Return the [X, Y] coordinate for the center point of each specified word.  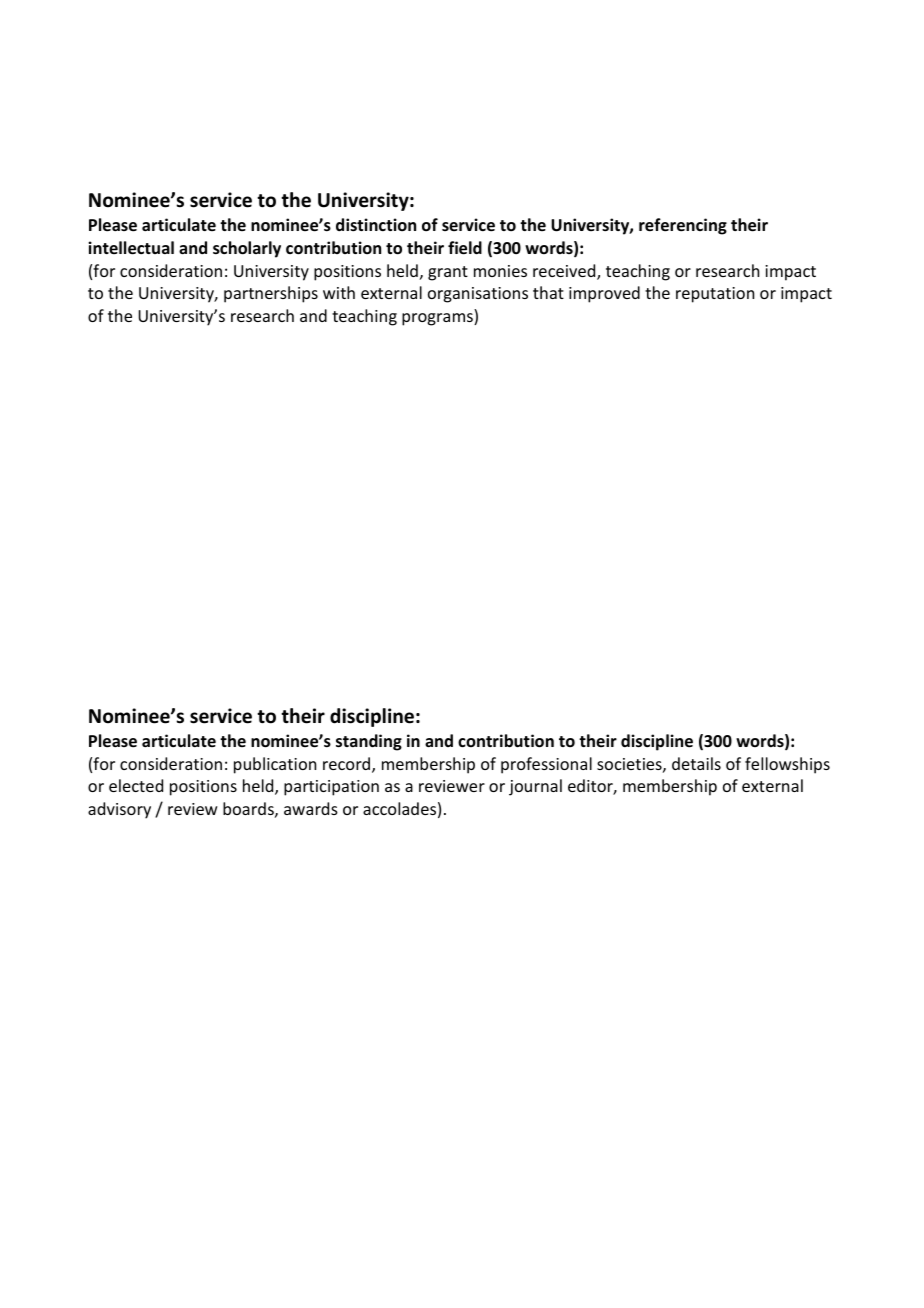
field [465, 248]
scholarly [247, 249]
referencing [683, 226]
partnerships [271, 294]
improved [604, 294]
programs [438, 319]
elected [136, 785]
